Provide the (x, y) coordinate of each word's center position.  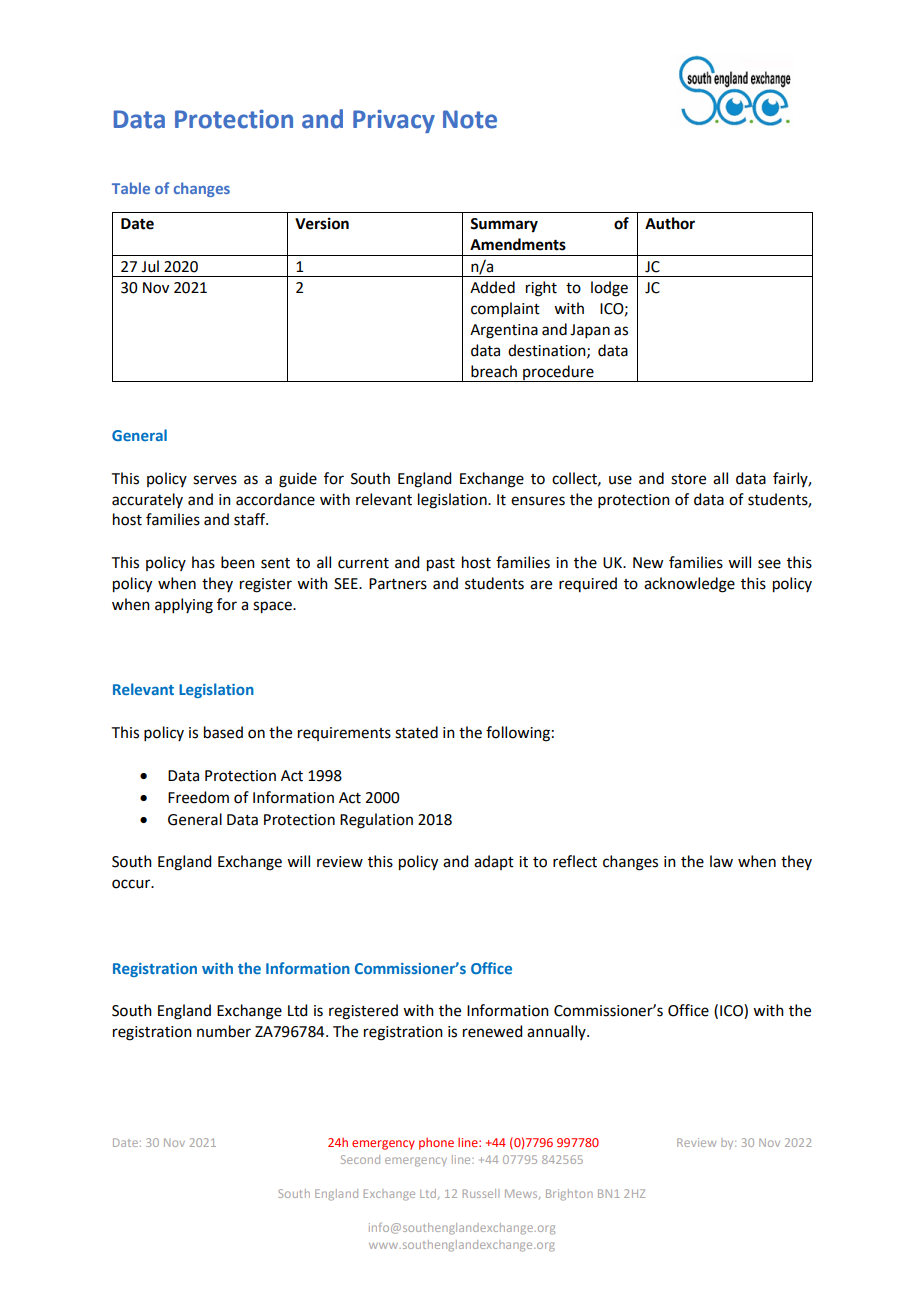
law (721, 861)
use (620, 480)
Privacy (394, 121)
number (224, 1031)
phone (436, 1144)
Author (670, 223)
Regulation (376, 821)
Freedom (198, 797)
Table (131, 188)
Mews (522, 1194)
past (441, 565)
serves (215, 480)
